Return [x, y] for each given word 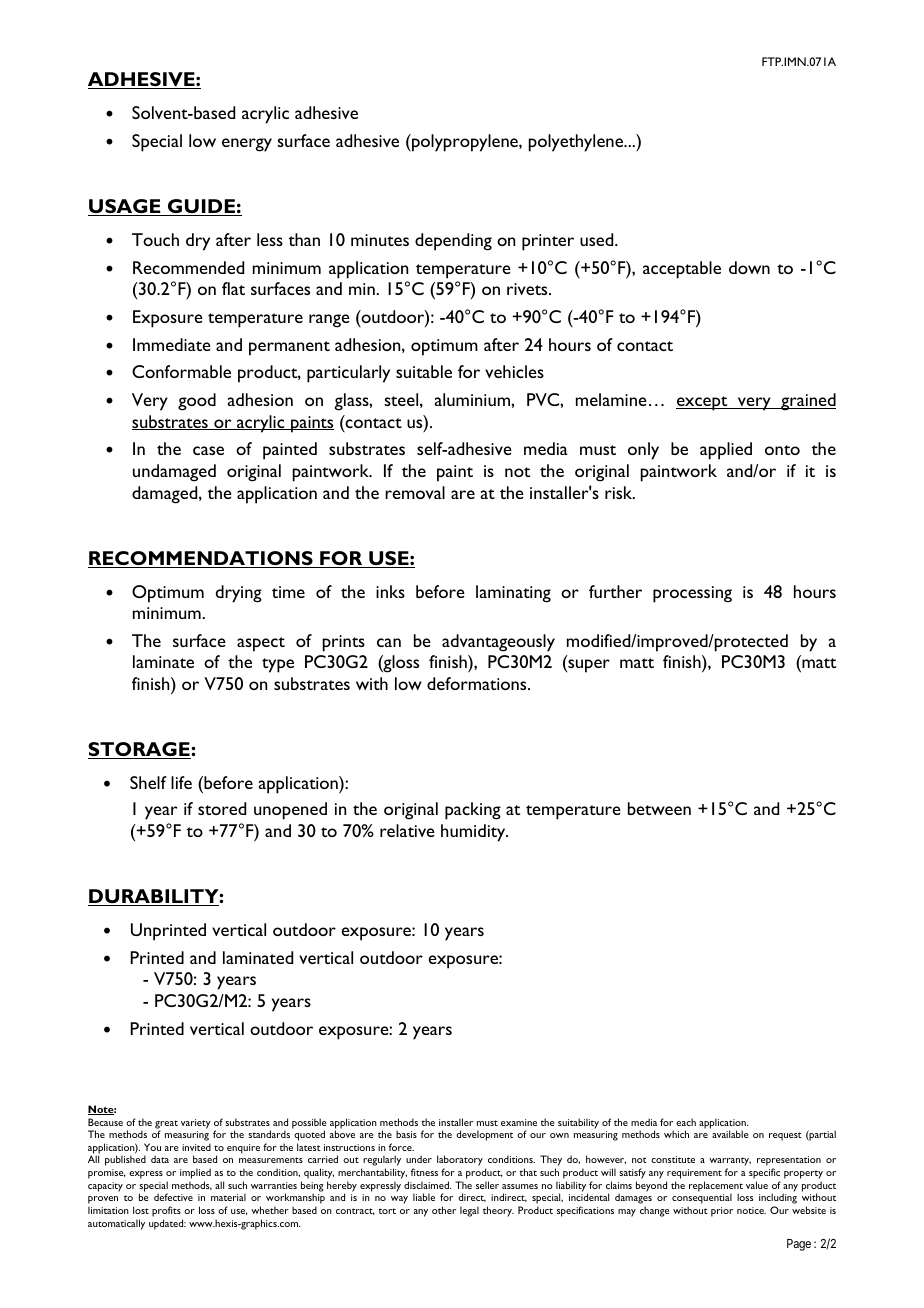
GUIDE [201, 207]
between [659, 808]
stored [222, 808]
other [444, 1210]
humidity [474, 833]
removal [415, 492]
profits [166, 1211]
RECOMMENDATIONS [201, 559]
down [749, 267]
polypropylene [465, 143]
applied [726, 451]
